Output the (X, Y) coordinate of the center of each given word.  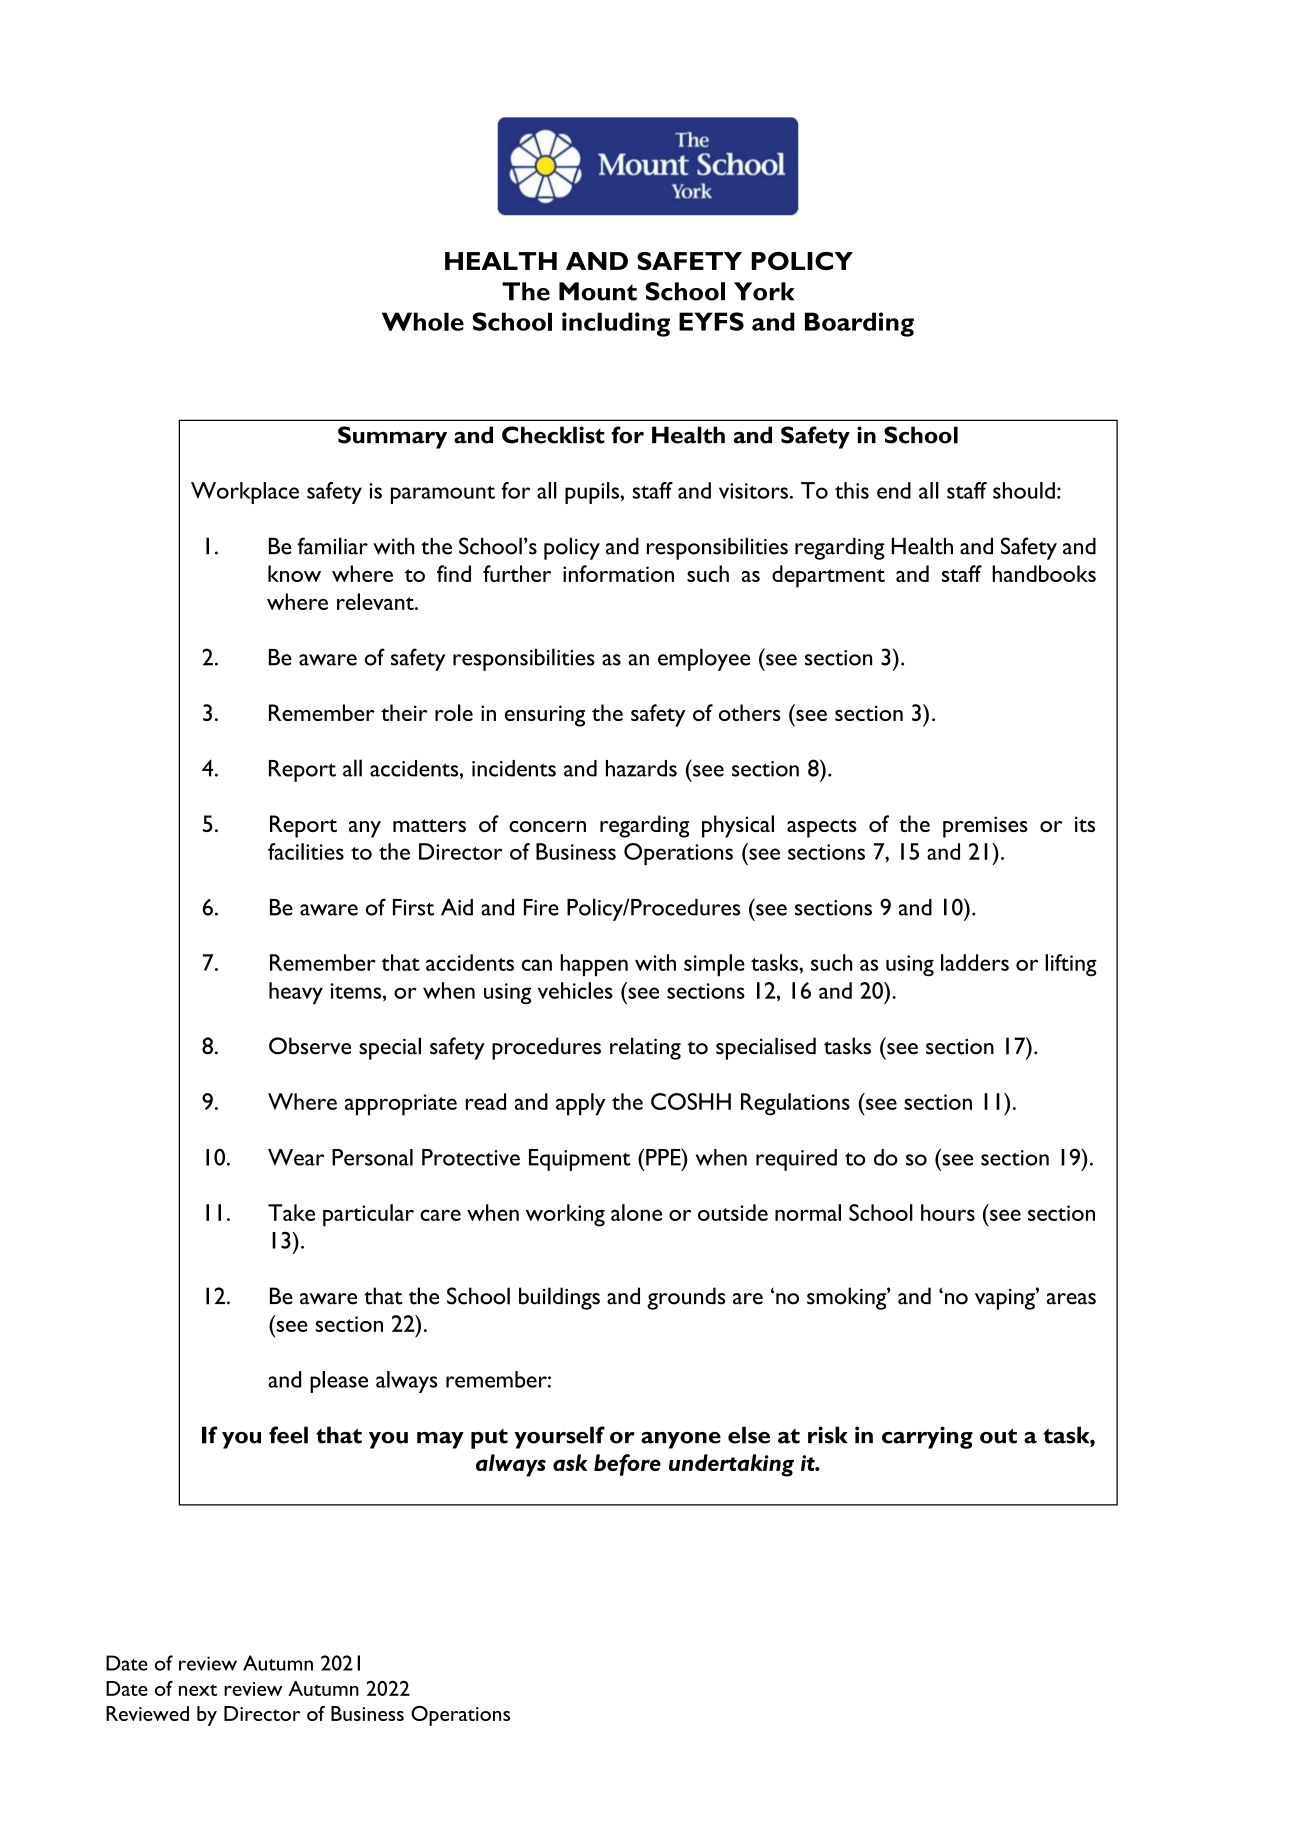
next (198, 1690)
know (294, 573)
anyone (681, 1440)
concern (547, 826)
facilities (306, 851)
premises (985, 827)
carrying (927, 1437)
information (618, 573)
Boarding (859, 324)
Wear (296, 1157)
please (339, 1382)
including (616, 324)
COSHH (691, 1101)
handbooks (1044, 573)
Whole (423, 321)
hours (948, 1212)
